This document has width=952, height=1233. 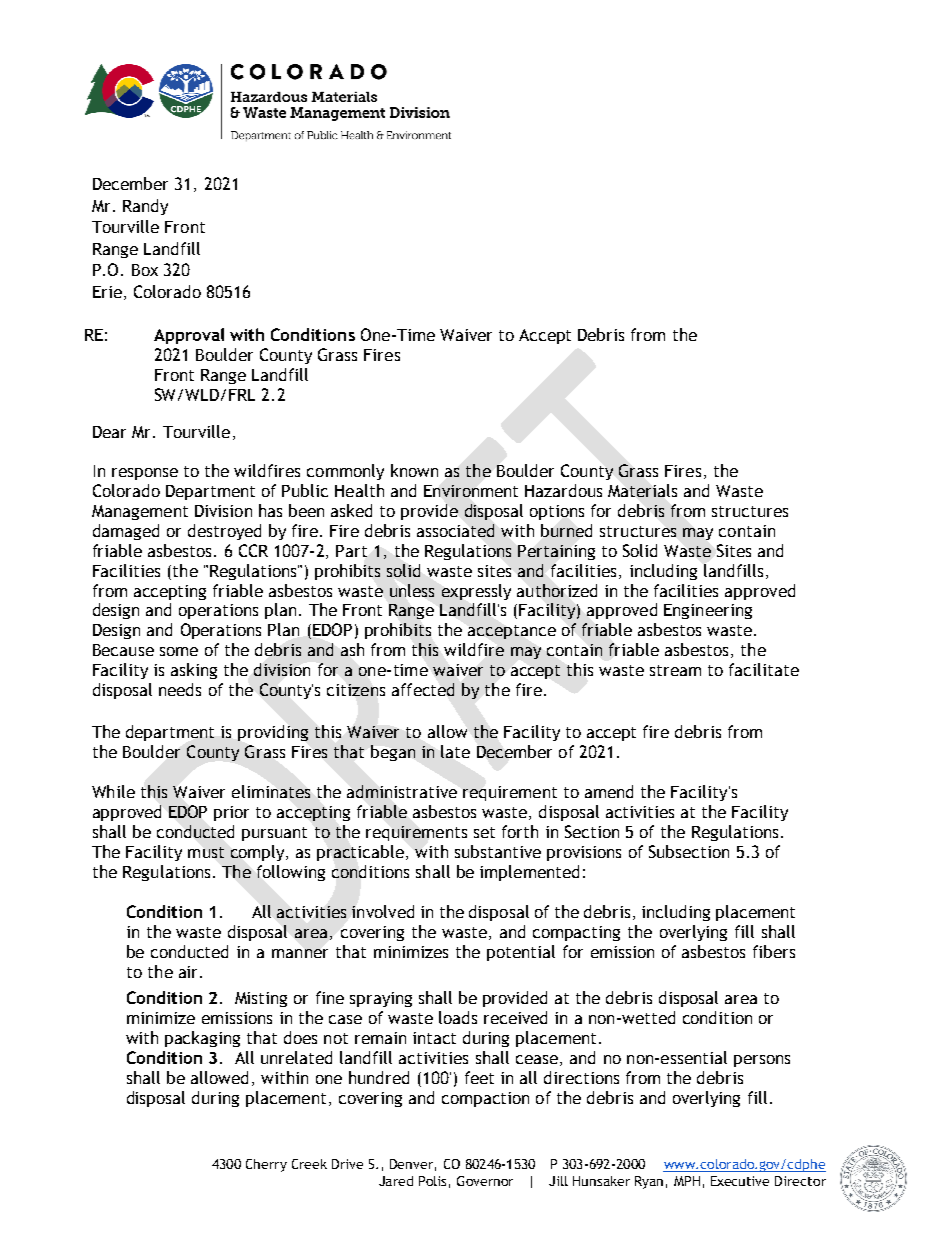 What do you see at coordinates (180, 689) in the document?
I see `needs` at bounding box center [180, 689].
